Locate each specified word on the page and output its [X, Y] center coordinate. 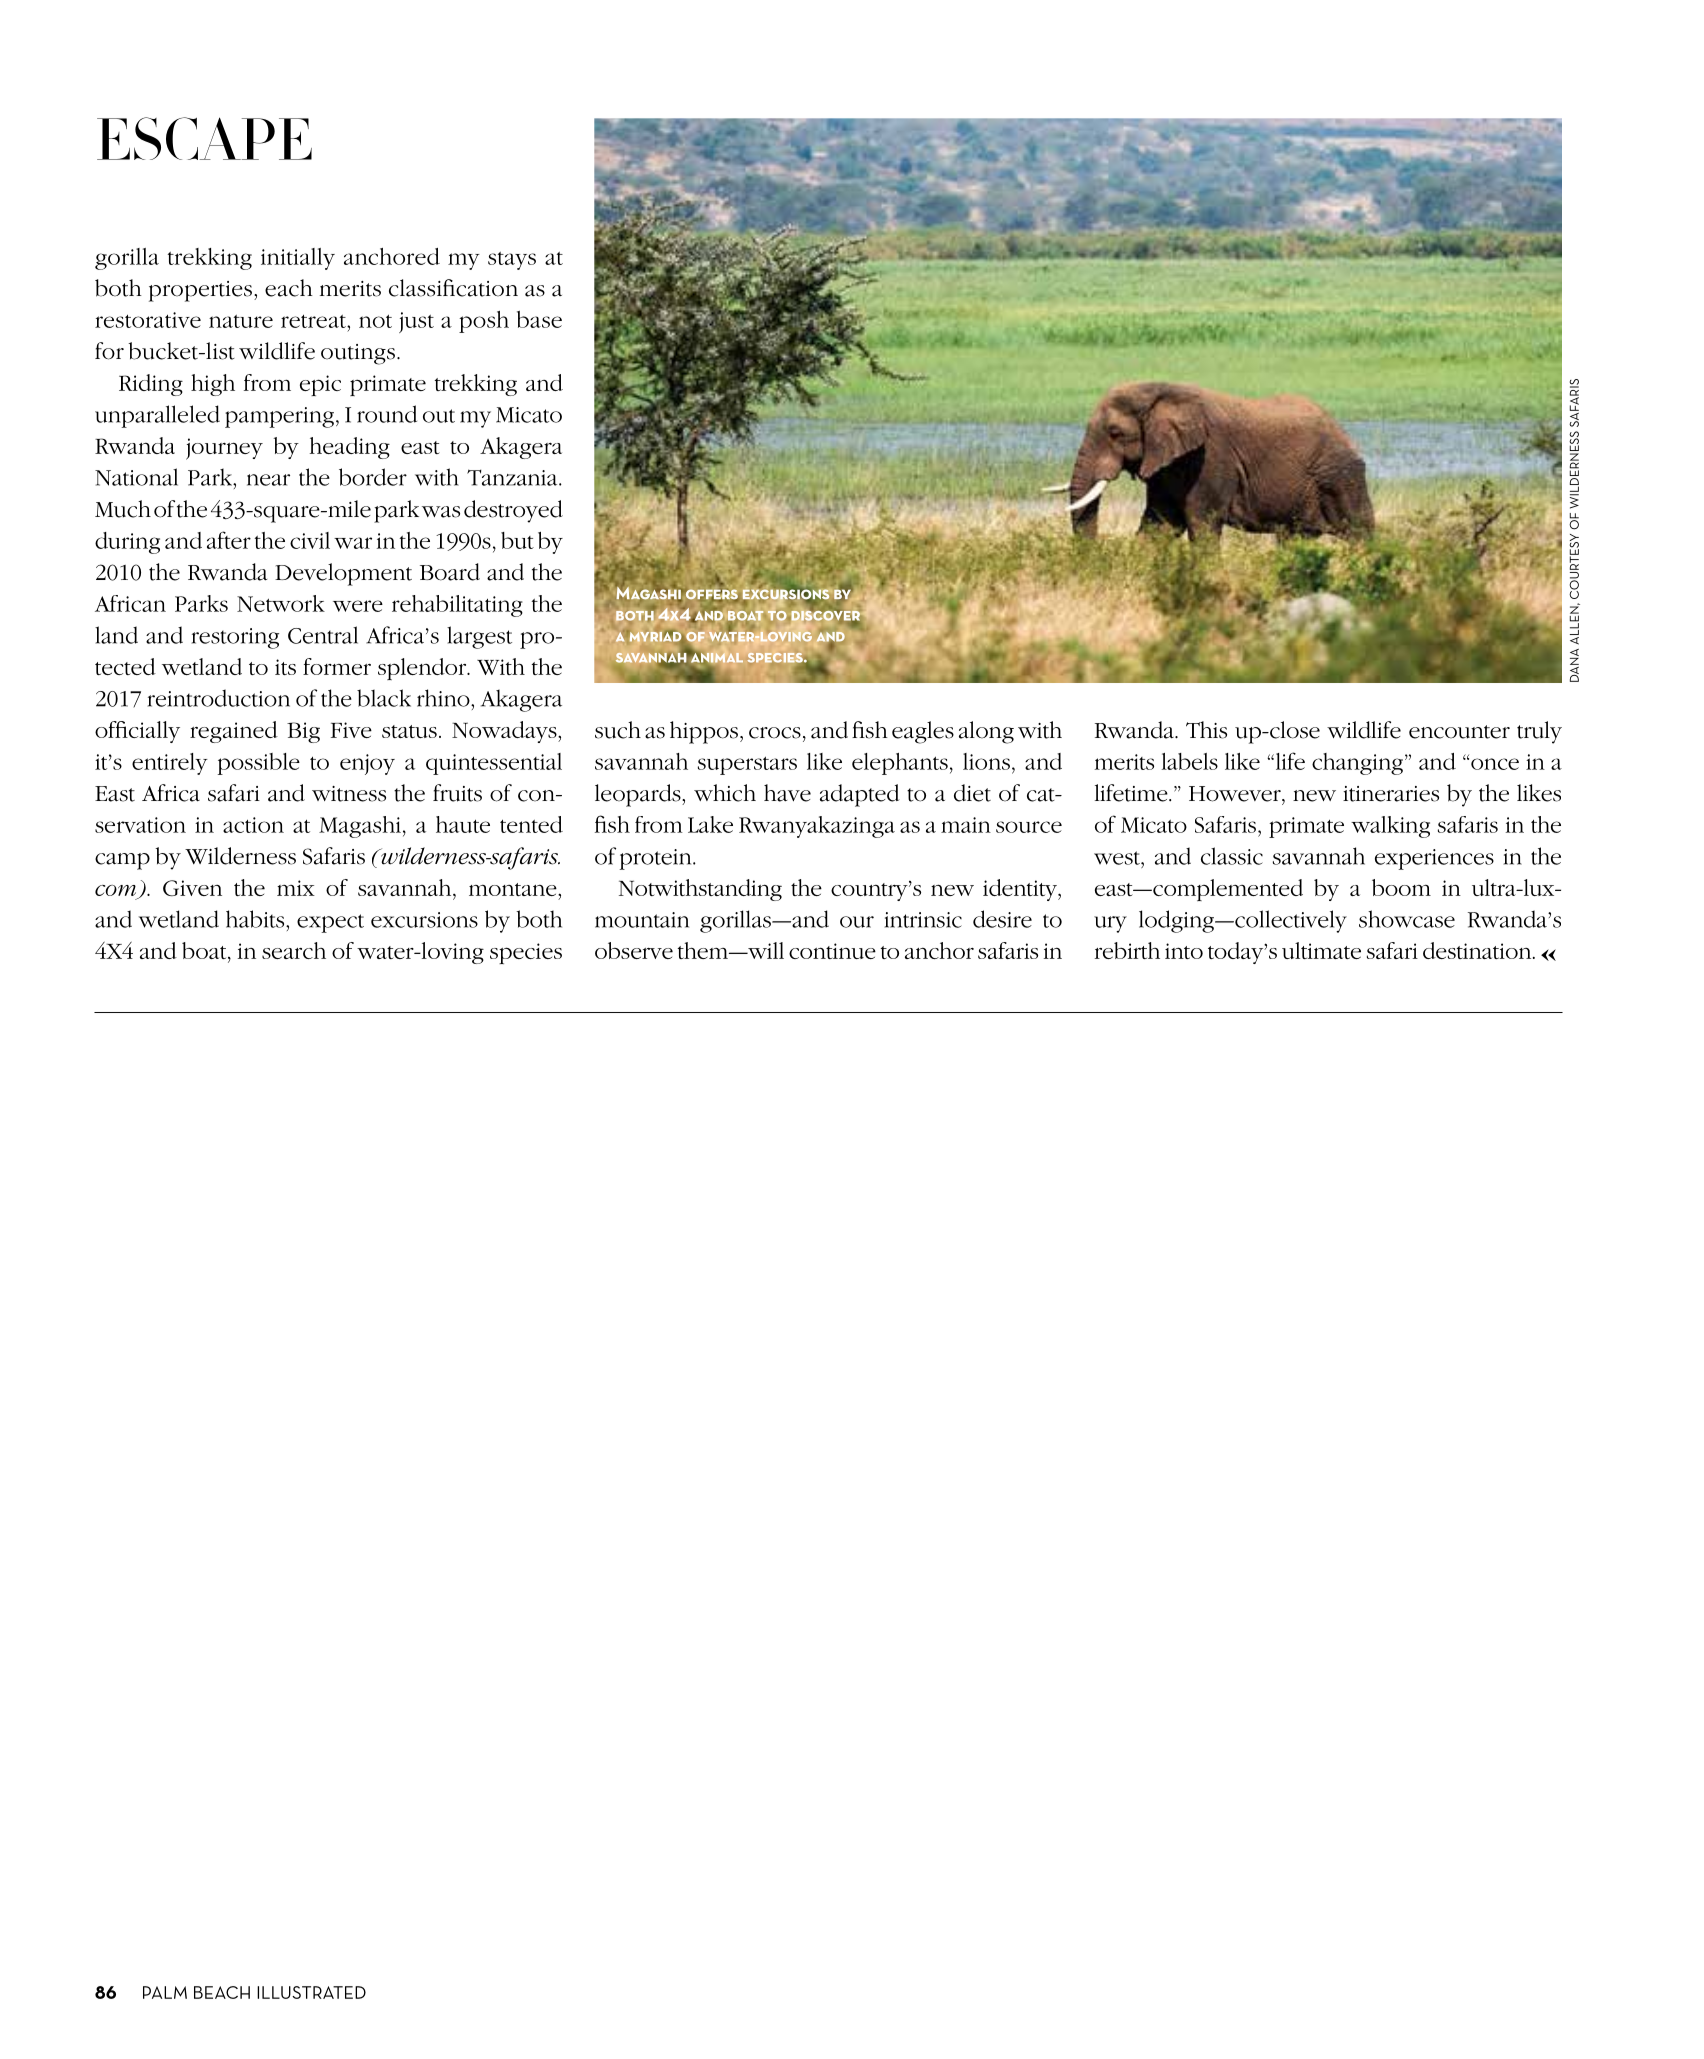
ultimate [1321, 950]
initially [298, 259]
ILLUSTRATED [311, 1992]
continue [832, 951]
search [294, 950]
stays [512, 261]
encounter [1459, 732]
